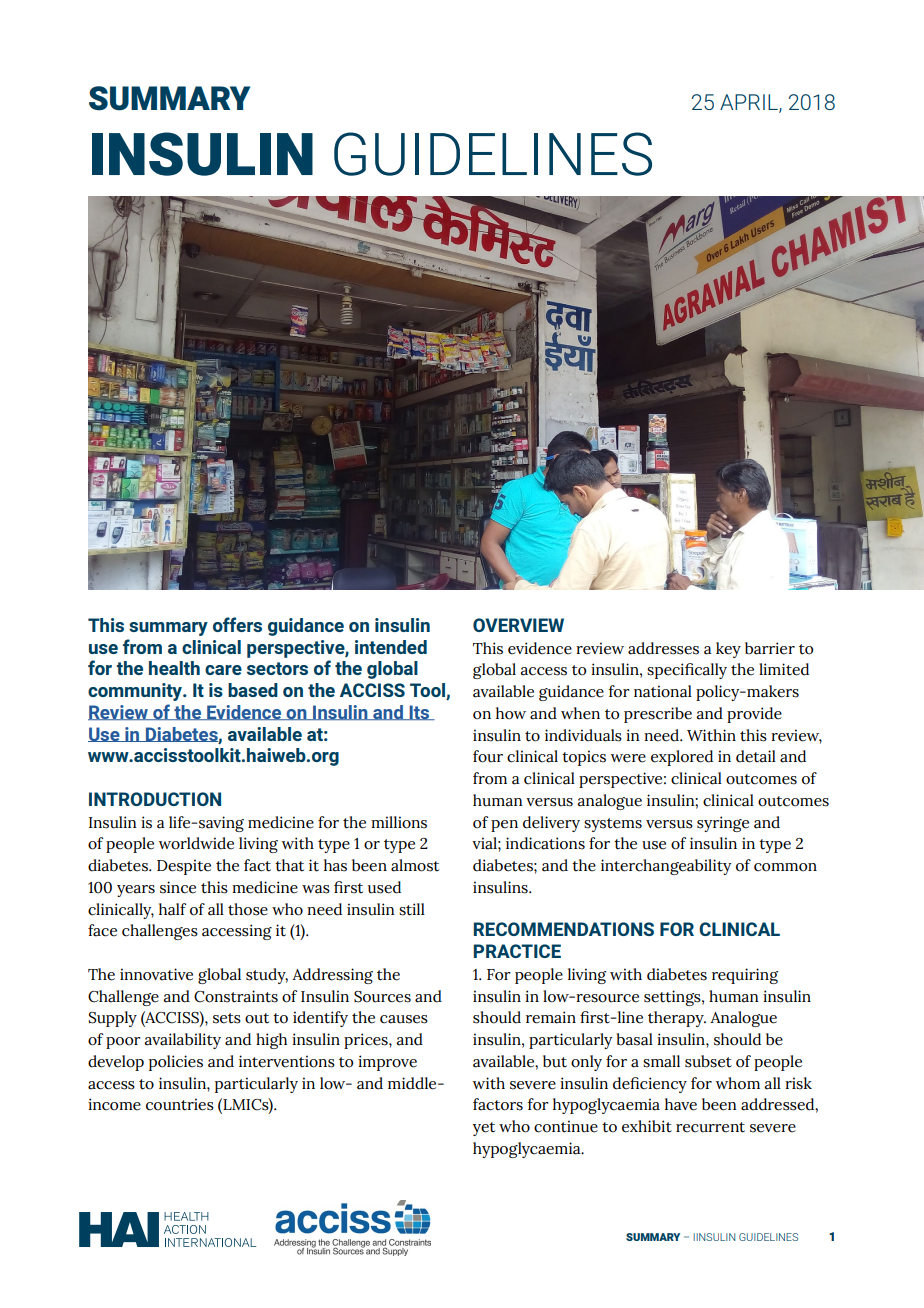 The image size is (924, 1308). What do you see at coordinates (518, 625) in the screenshot?
I see `OVERVIEW` at bounding box center [518, 625].
